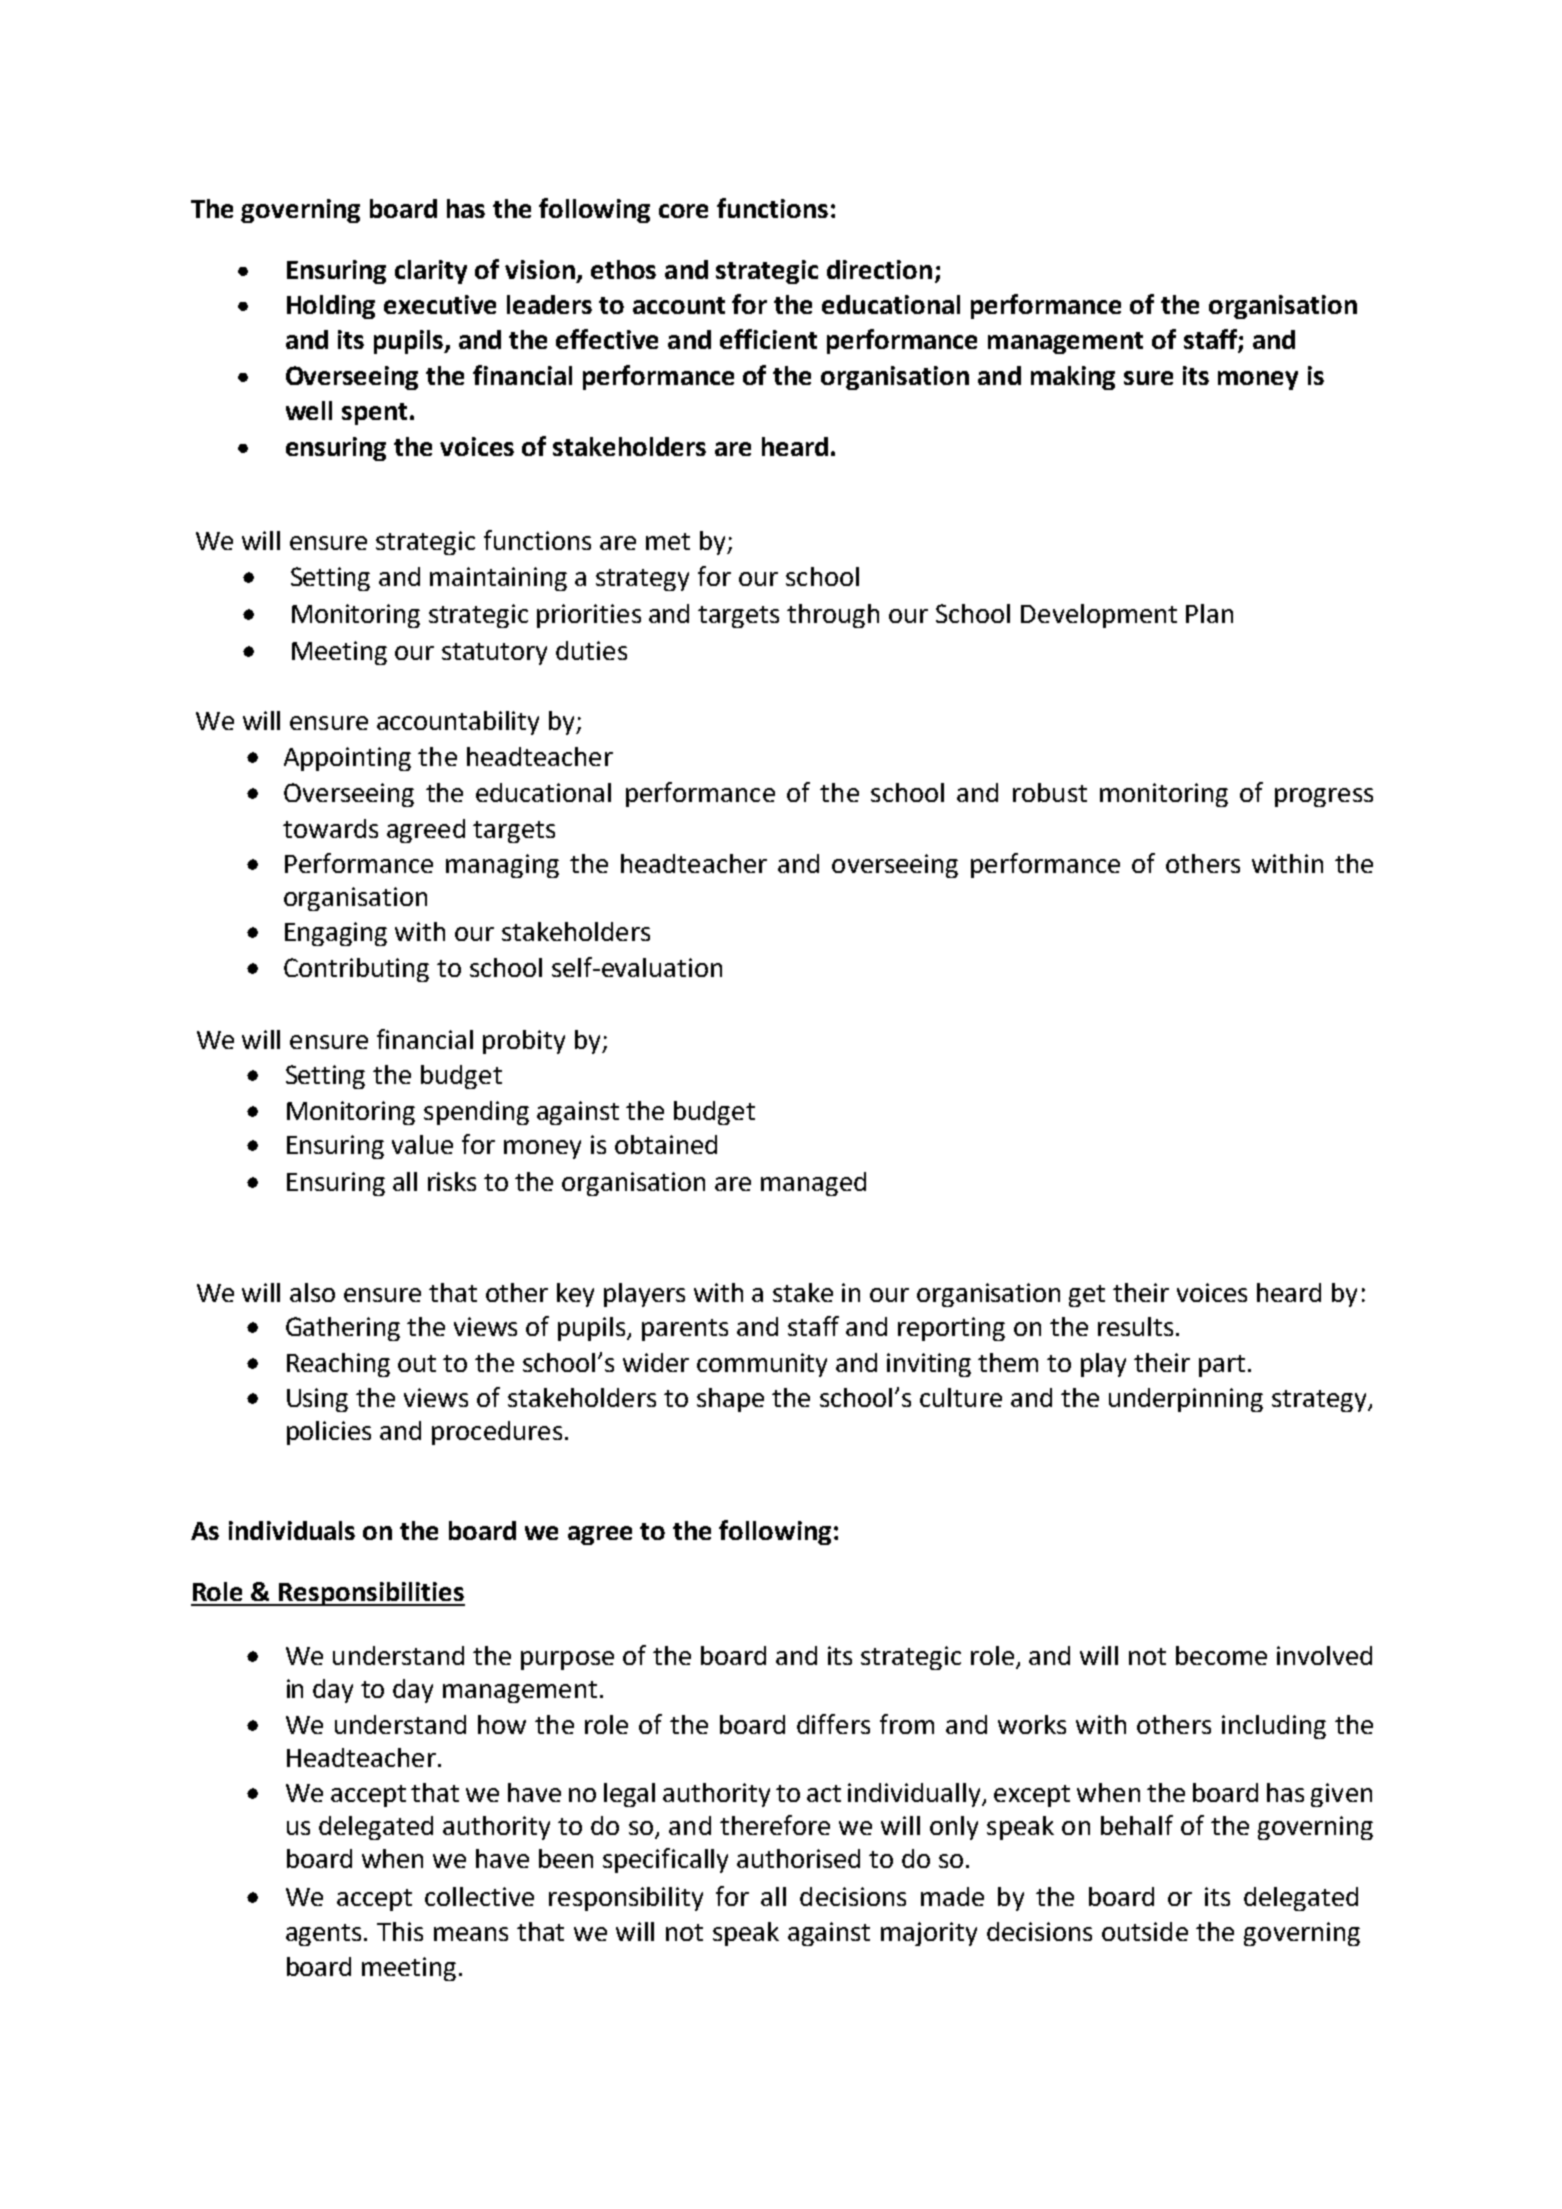  I want to click on clarity, so click(431, 272).
